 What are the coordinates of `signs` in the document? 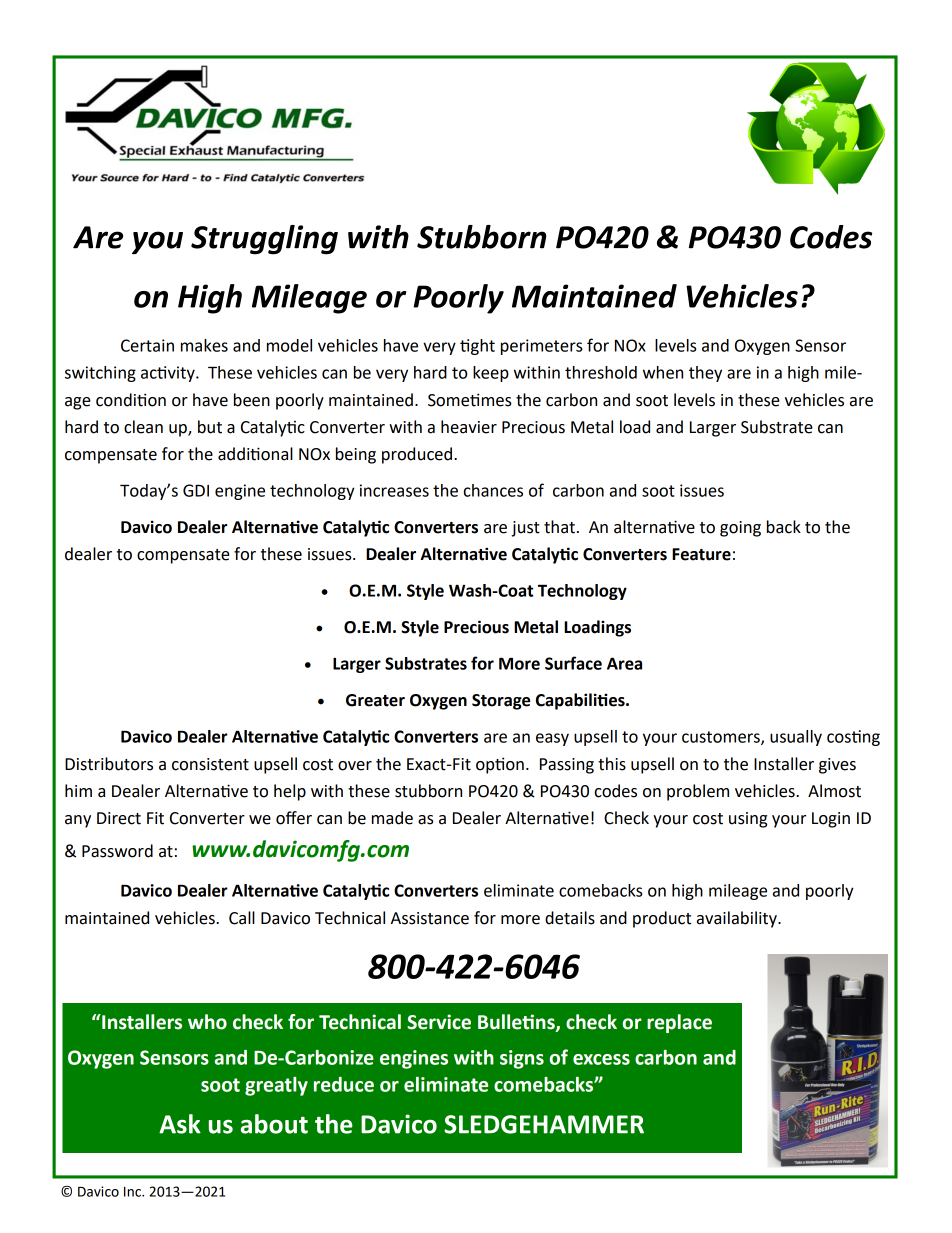 It's located at (522, 1059).
